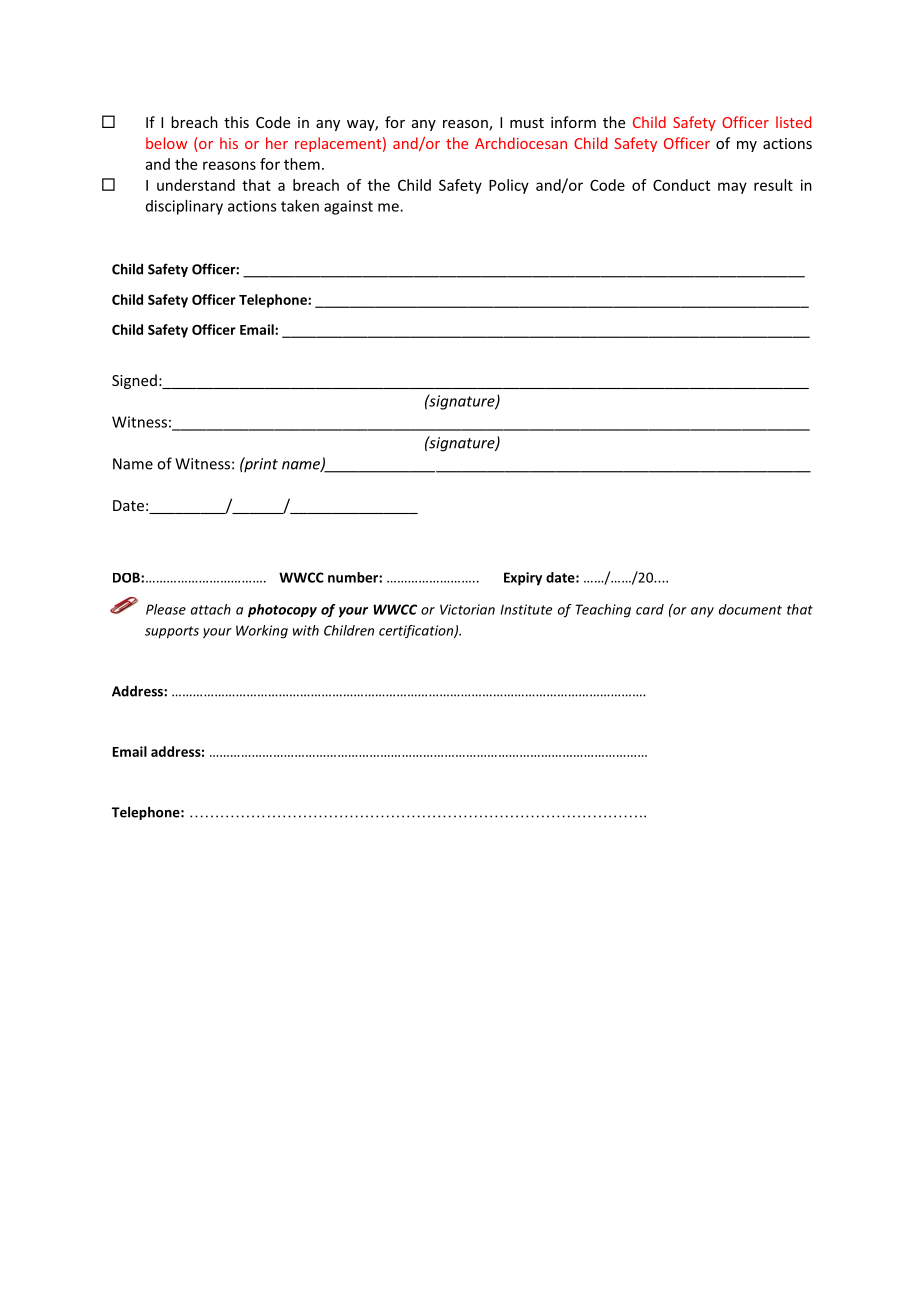 Image resolution: width=924 pixels, height=1308 pixels. Describe the element at coordinates (527, 123) in the page. I see `must` at that location.
